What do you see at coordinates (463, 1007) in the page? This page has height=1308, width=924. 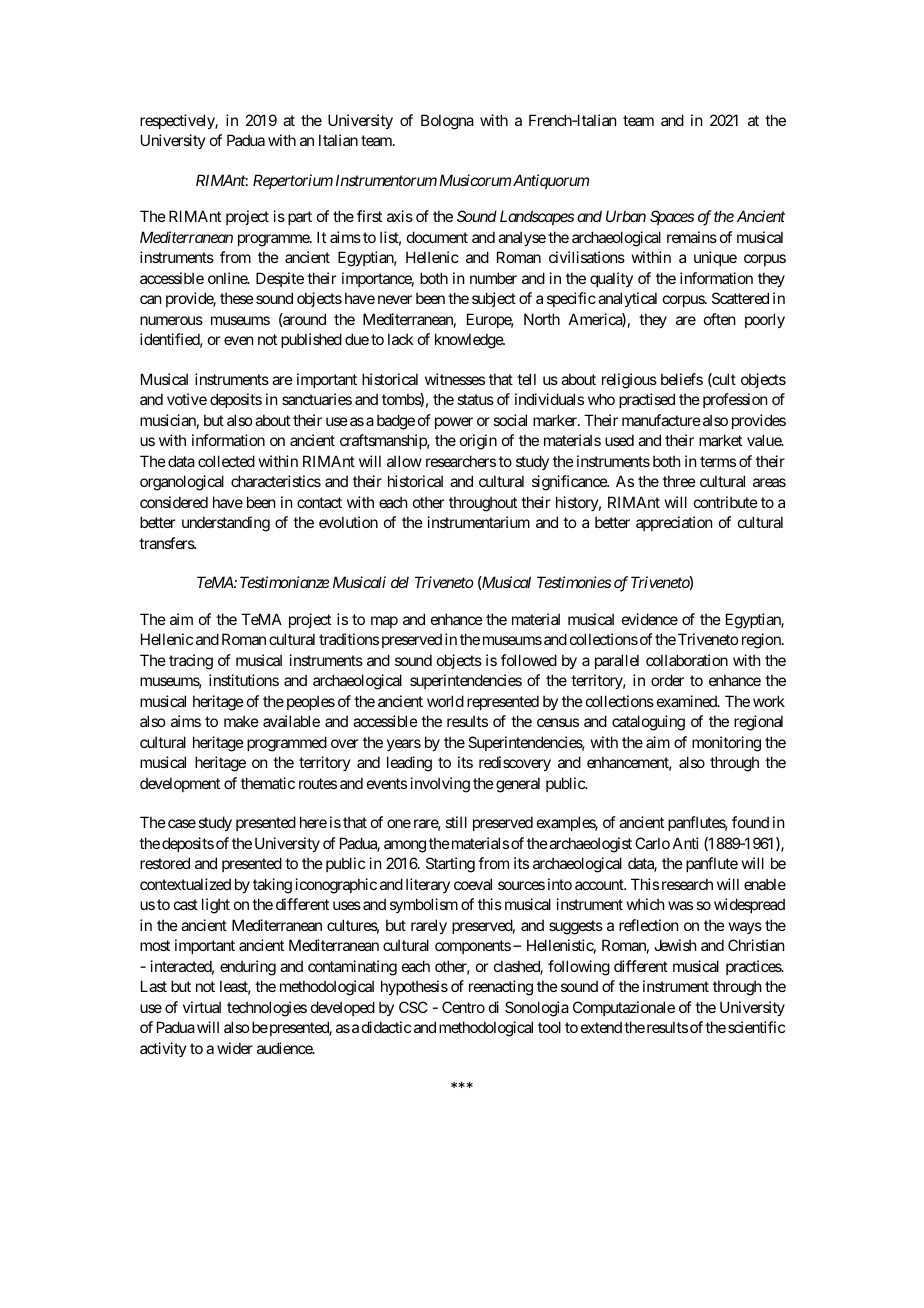 I see `Centro` at bounding box center [463, 1007].
